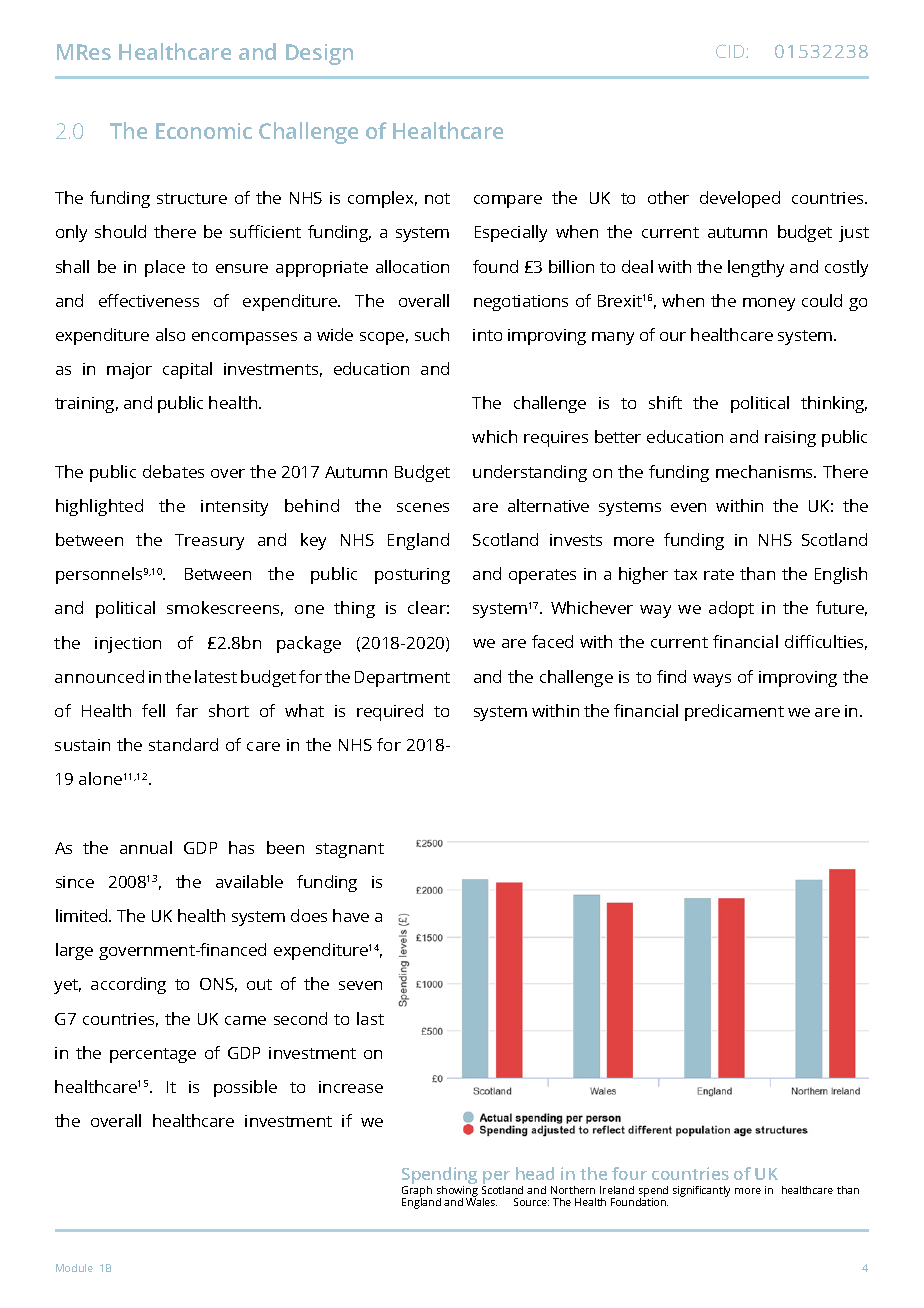 Image resolution: width=924 pixels, height=1308 pixels. I want to click on showing, so click(457, 1191).
